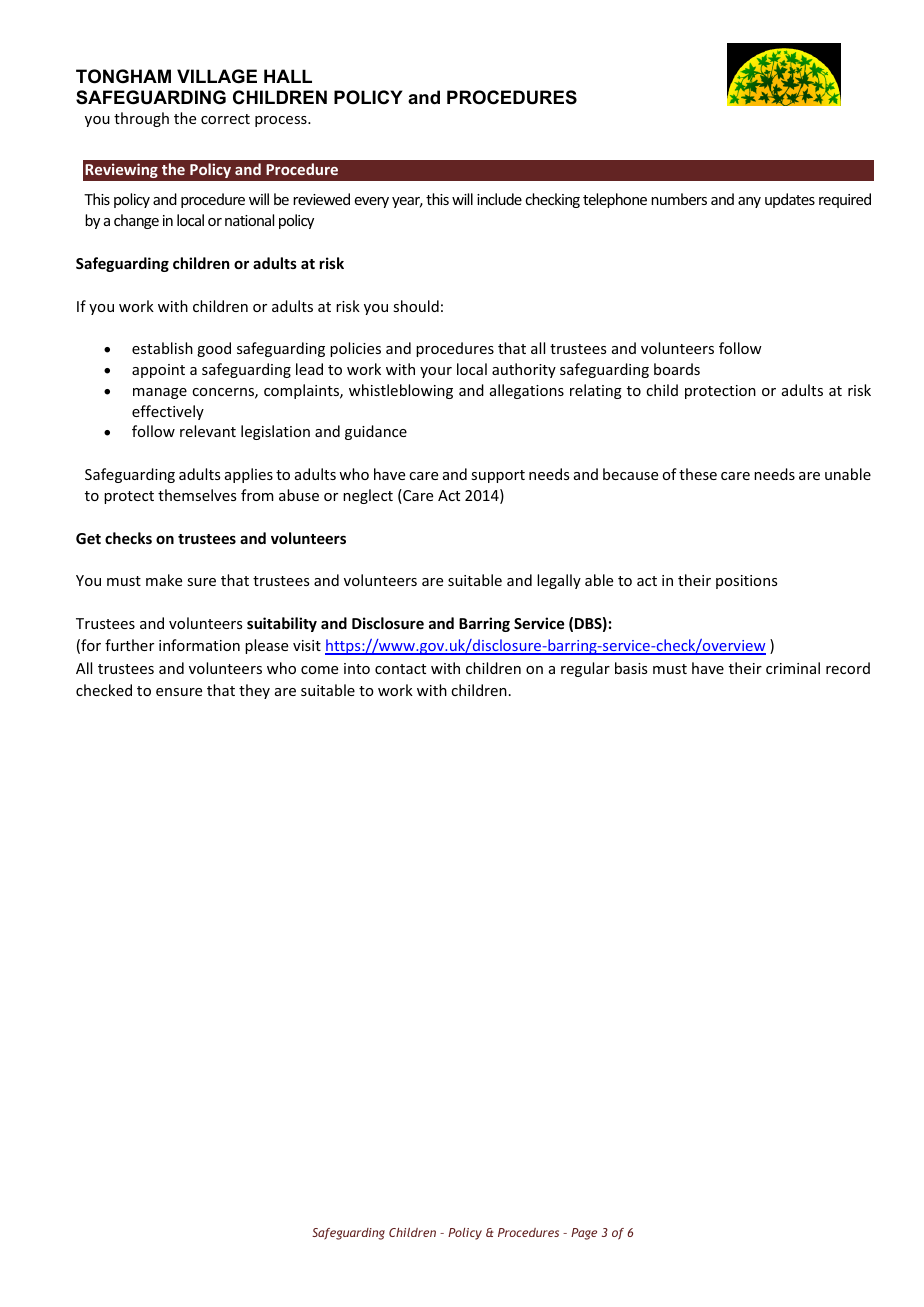  What do you see at coordinates (793, 668) in the image?
I see `criminal` at bounding box center [793, 668].
